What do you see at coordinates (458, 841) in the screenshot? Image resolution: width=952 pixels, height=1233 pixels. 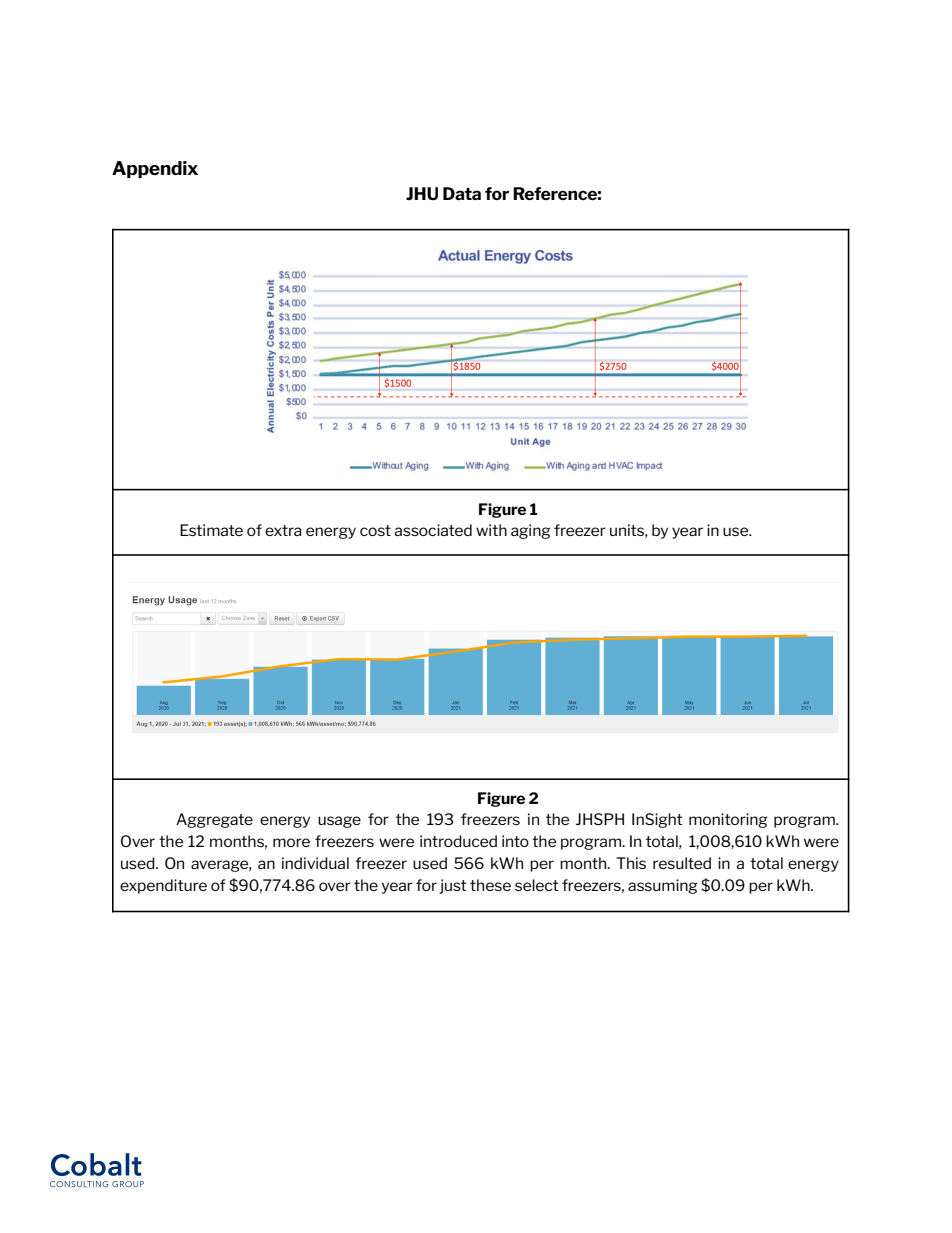 I see `introduced` at bounding box center [458, 841].
